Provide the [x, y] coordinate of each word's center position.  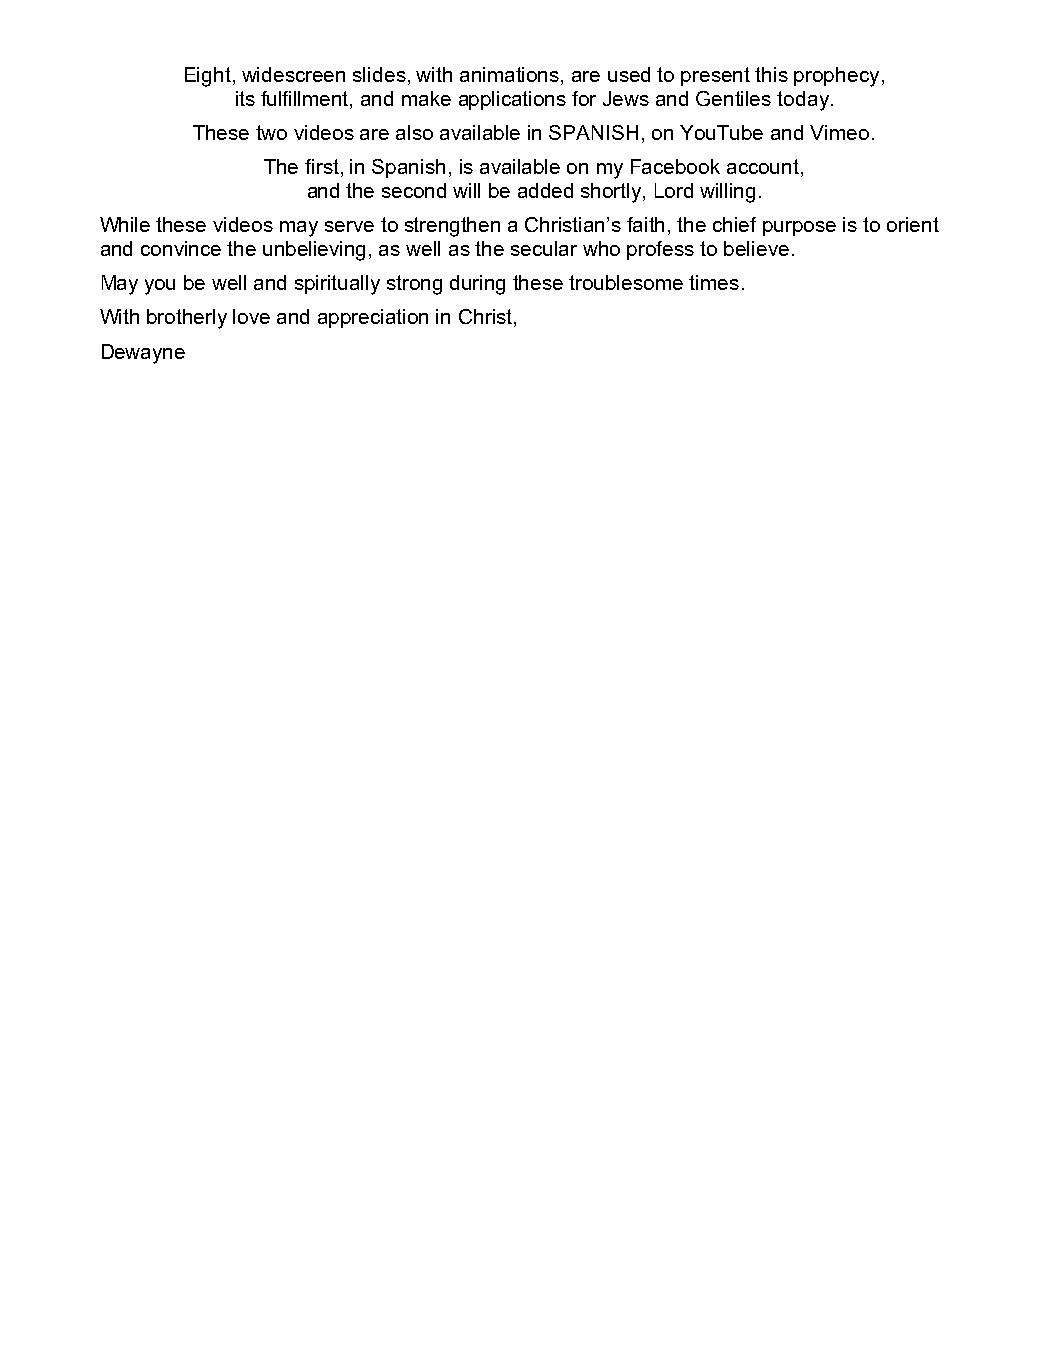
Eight [208, 77]
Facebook [675, 166]
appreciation [373, 318]
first [322, 166]
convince [181, 248]
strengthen [452, 227]
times [714, 282]
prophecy [836, 77]
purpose [799, 228]
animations [511, 74]
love [251, 316]
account [763, 166]
